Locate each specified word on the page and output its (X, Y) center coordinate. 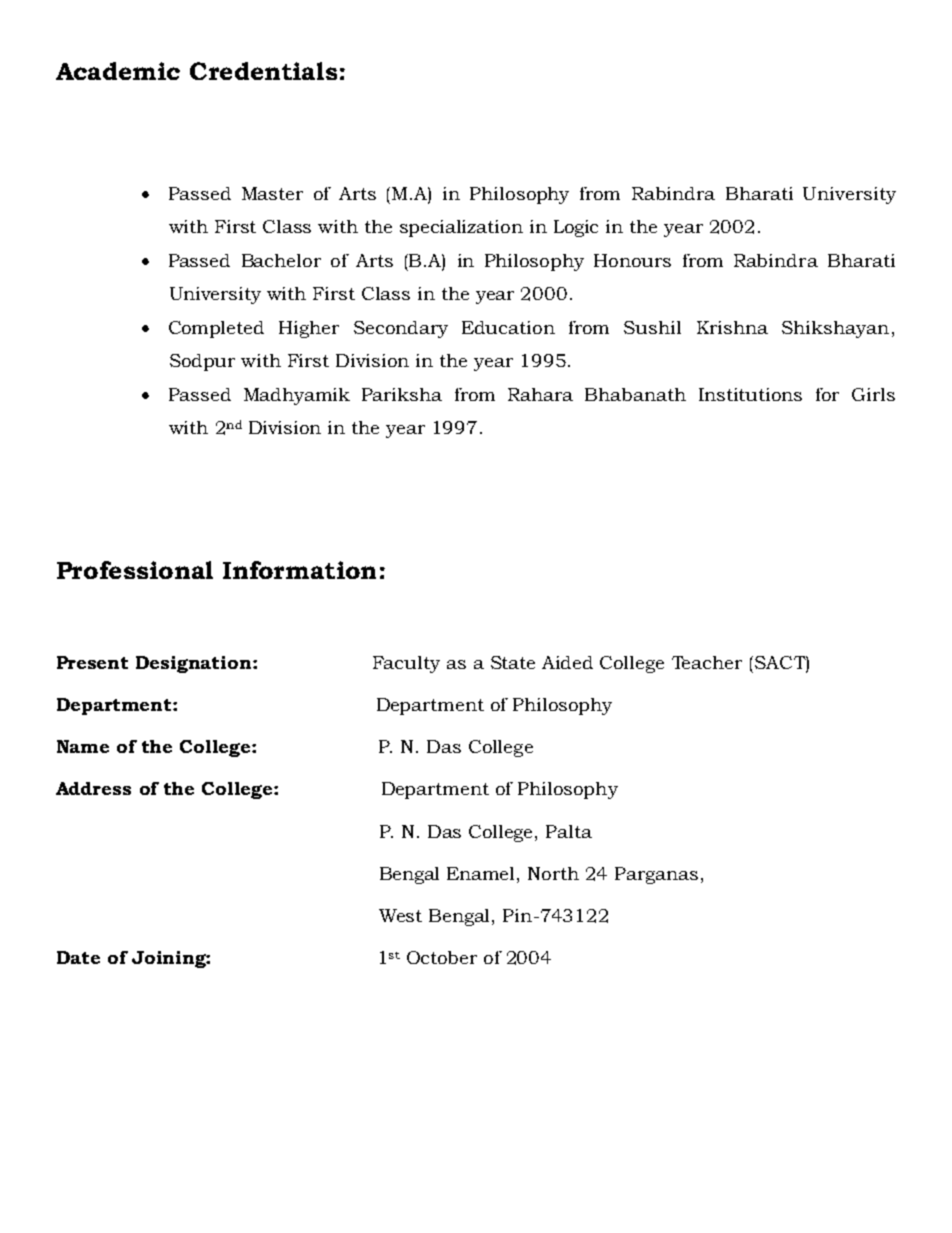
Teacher (707, 662)
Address (93, 788)
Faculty (406, 664)
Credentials (263, 71)
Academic (118, 71)
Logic (576, 228)
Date (78, 957)
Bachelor (281, 260)
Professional (135, 570)
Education (508, 327)
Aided (567, 662)
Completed (216, 329)
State (513, 662)
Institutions (750, 394)
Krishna (732, 327)
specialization (461, 228)
